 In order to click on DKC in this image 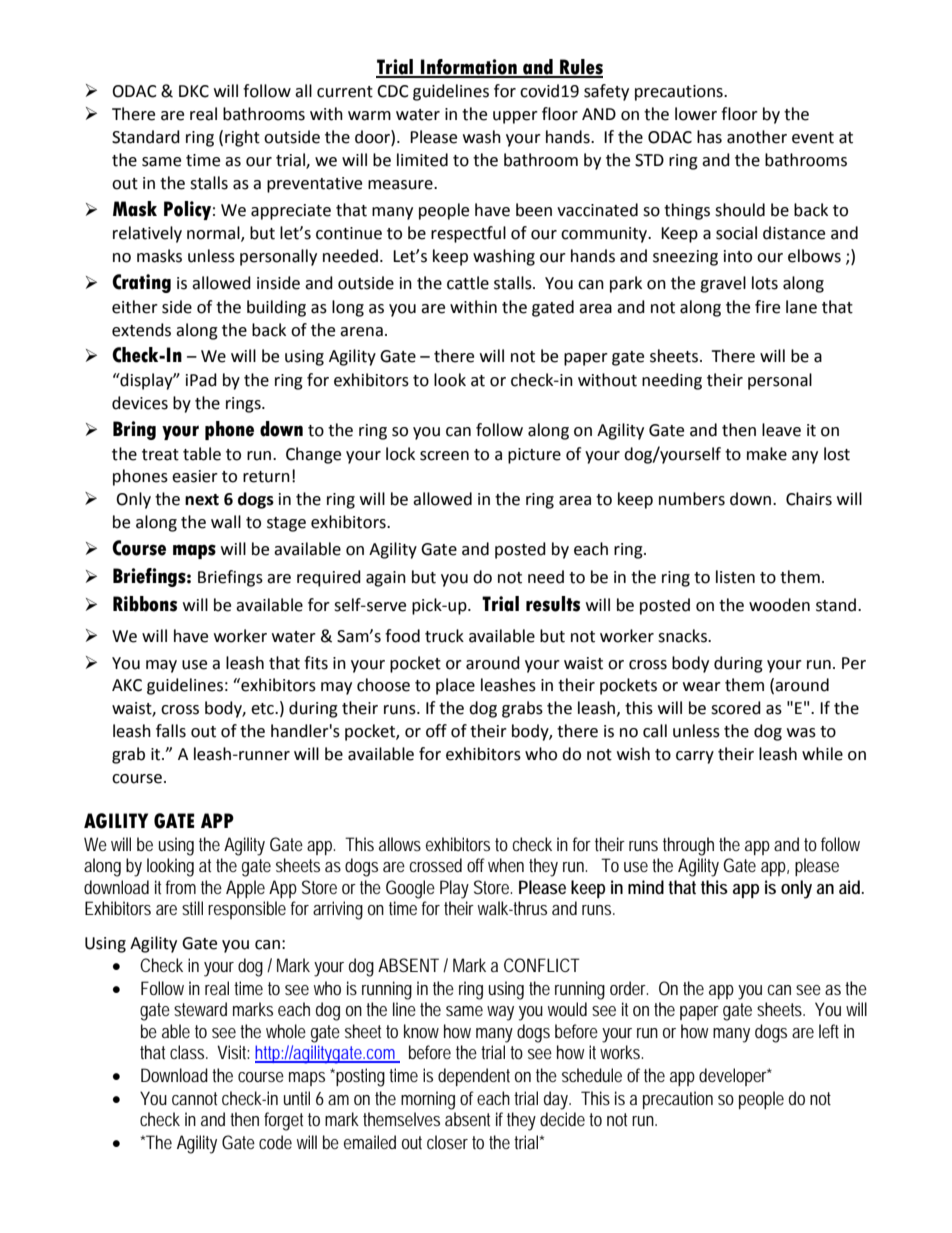, I will do `click(194, 91)`.
